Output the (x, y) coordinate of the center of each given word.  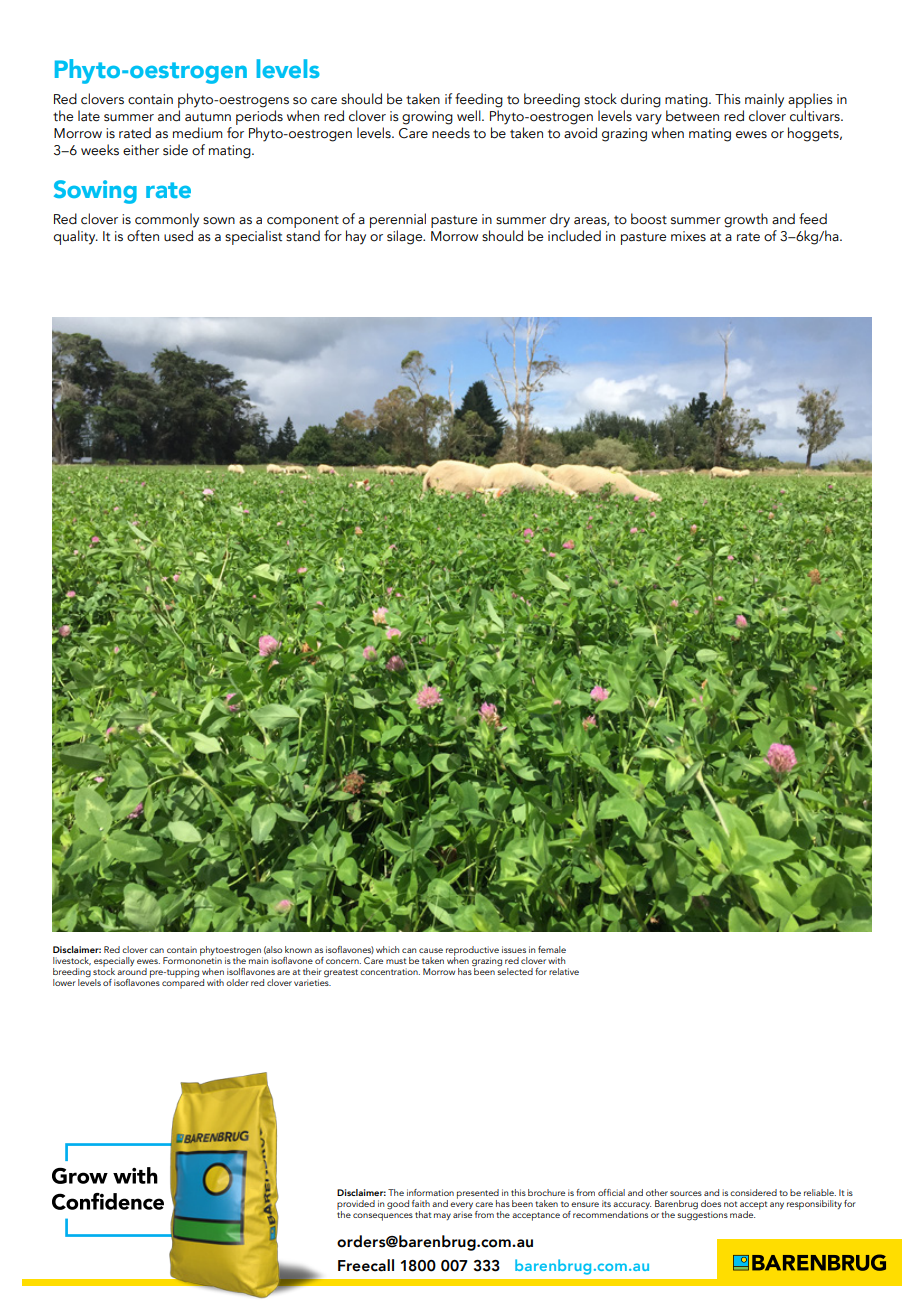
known (298, 949)
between (692, 116)
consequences (383, 1217)
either (141, 150)
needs (451, 133)
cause (431, 950)
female (552, 949)
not (730, 1204)
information (430, 1192)
